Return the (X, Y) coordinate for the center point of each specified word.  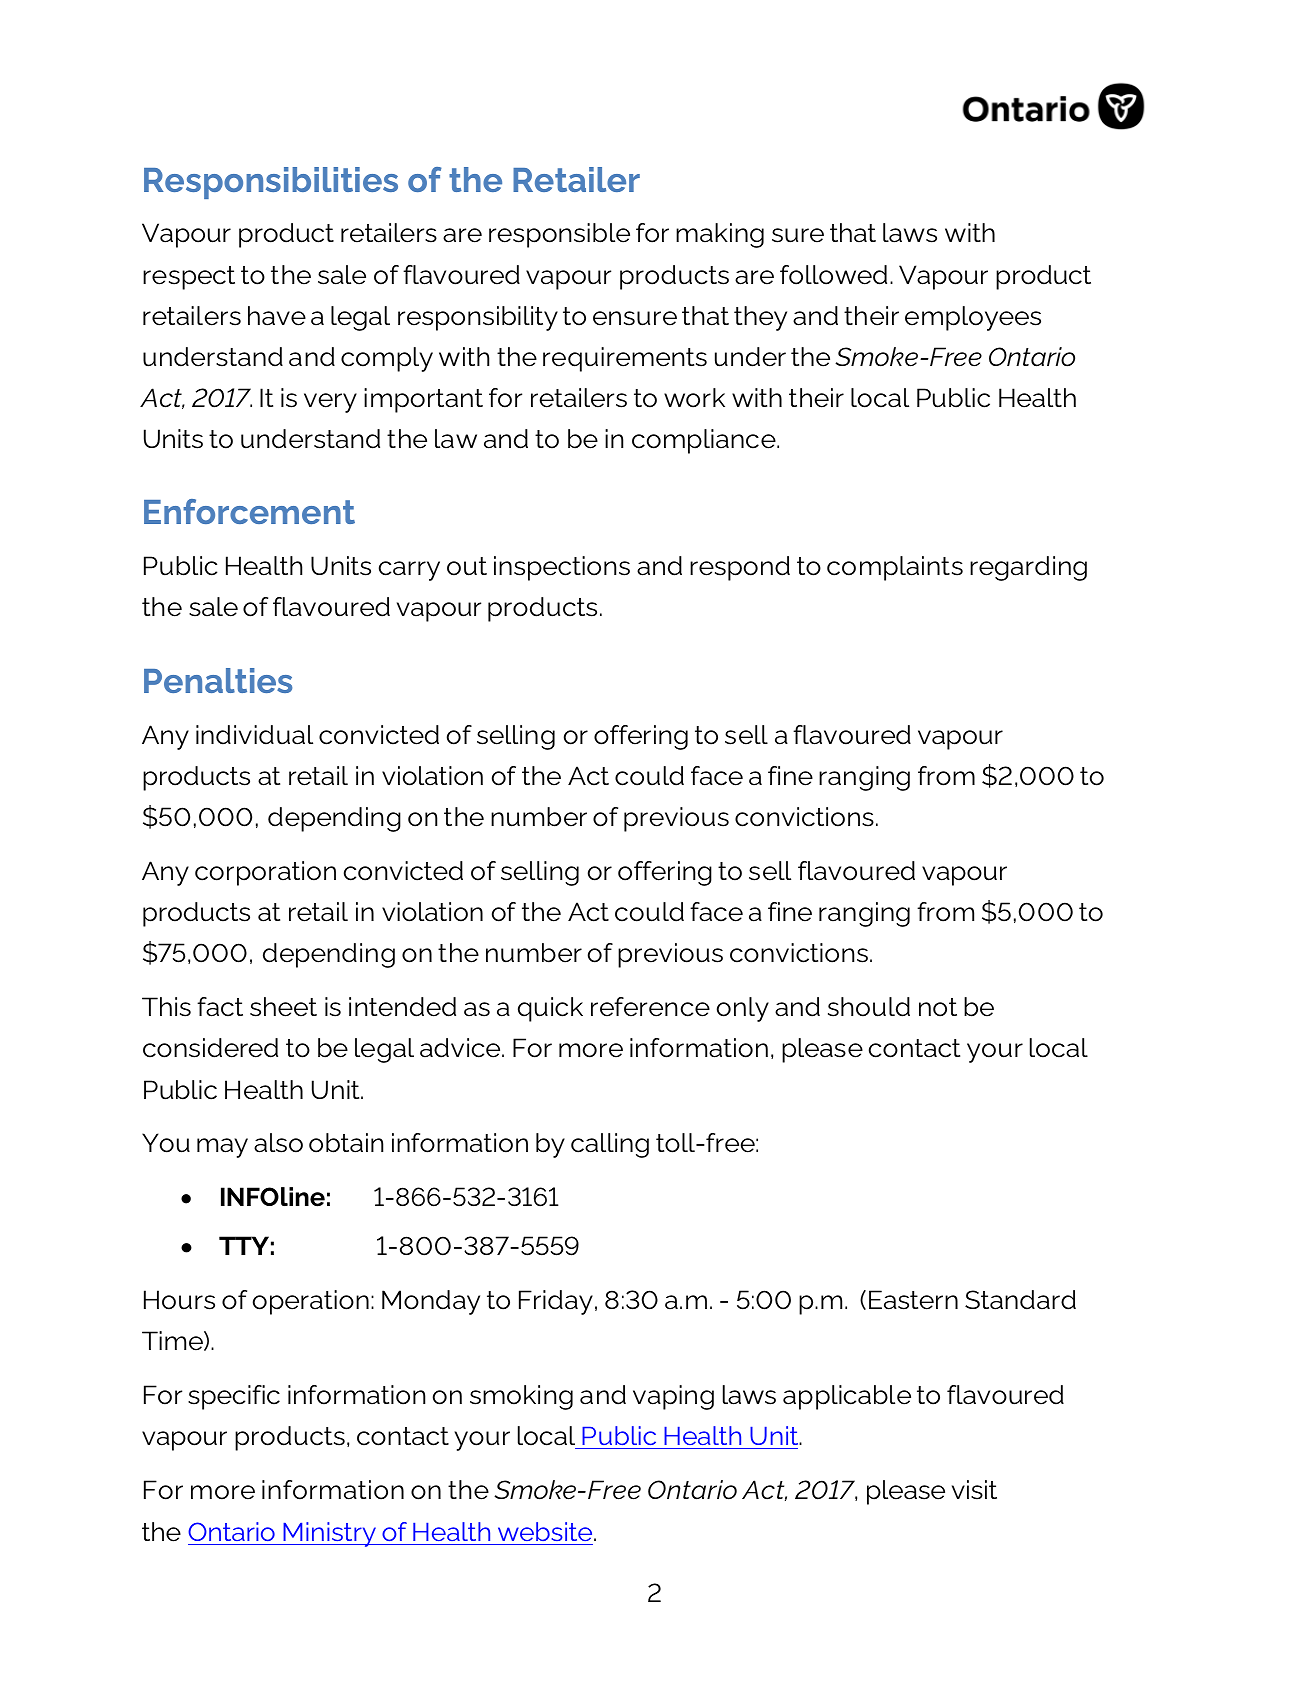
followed (833, 275)
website (546, 1531)
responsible (559, 235)
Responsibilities (271, 183)
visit (974, 1490)
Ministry (329, 1534)
